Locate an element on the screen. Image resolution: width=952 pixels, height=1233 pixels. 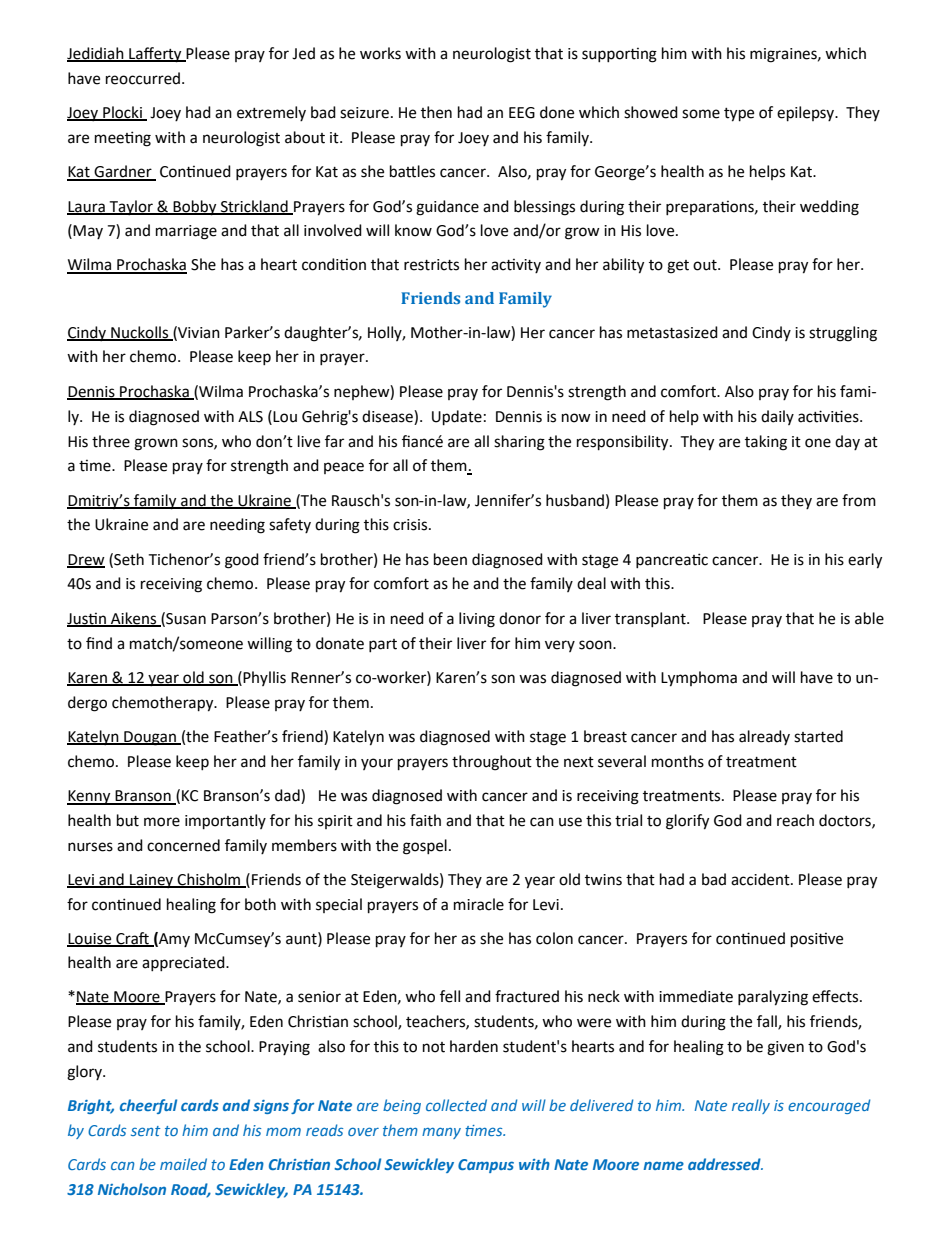
find is located at coordinates (99, 643).
